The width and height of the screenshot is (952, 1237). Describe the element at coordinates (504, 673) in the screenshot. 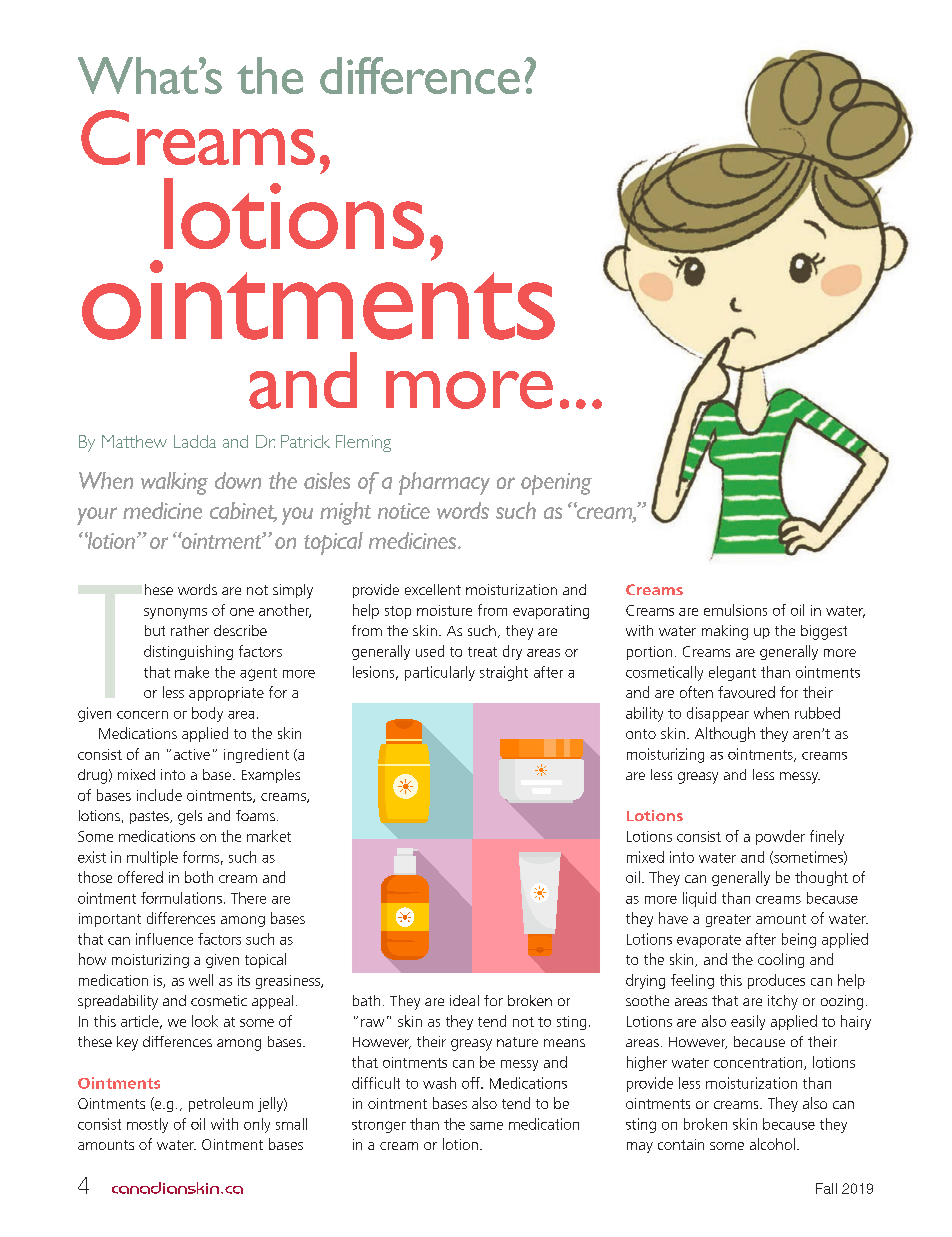

I see `straight` at that location.
